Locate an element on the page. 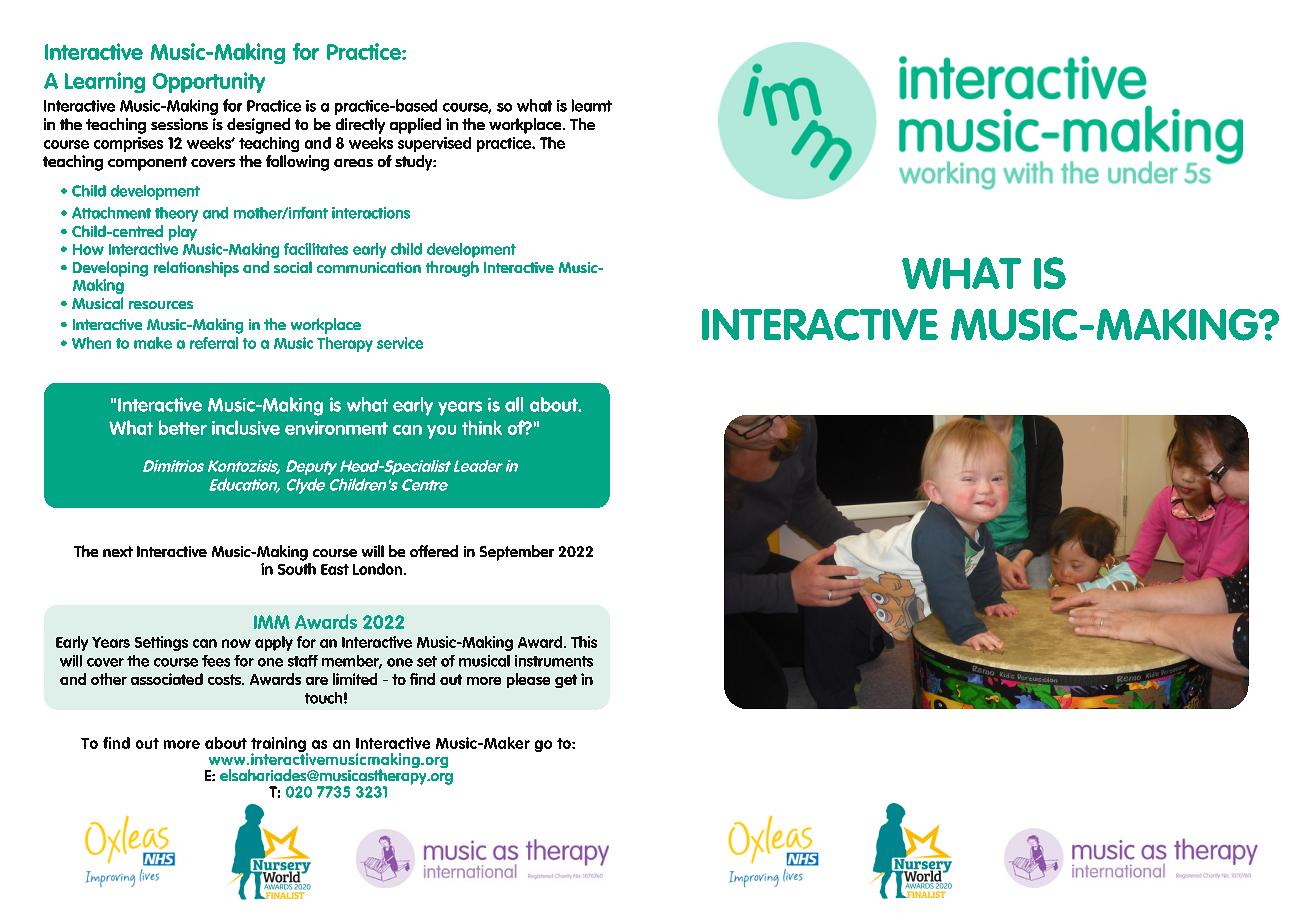  September is located at coordinates (517, 553).
